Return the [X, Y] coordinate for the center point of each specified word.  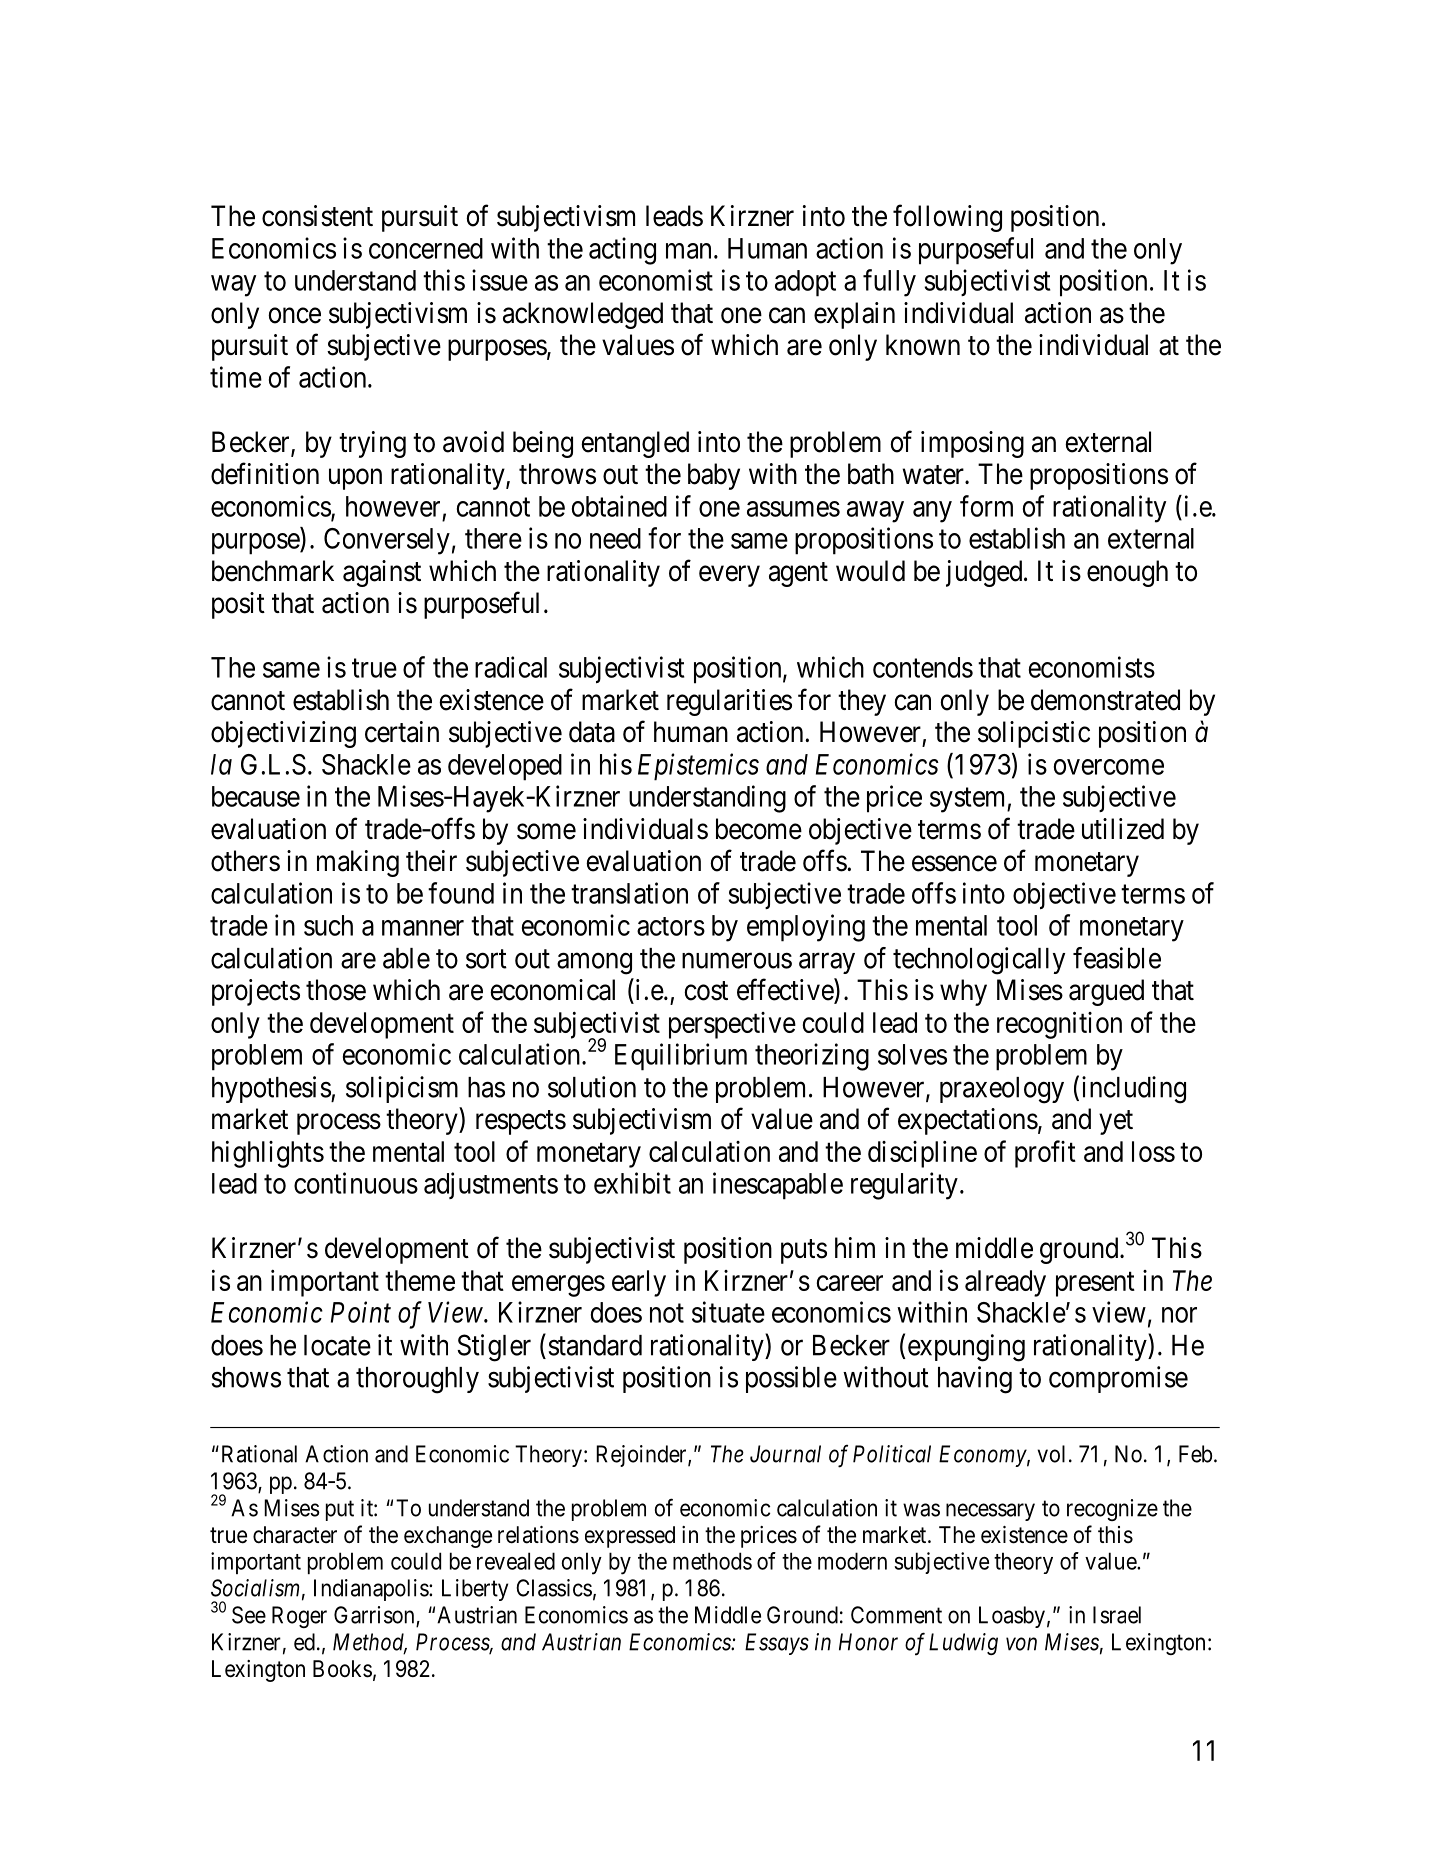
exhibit [632, 1183]
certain [402, 732]
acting [622, 251]
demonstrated [1105, 700]
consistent [317, 216]
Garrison [375, 1616]
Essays [777, 1644]
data [592, 732]
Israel [1117, 1615]
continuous [356, 1183]
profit [1045, 1154]
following [947, 218]
